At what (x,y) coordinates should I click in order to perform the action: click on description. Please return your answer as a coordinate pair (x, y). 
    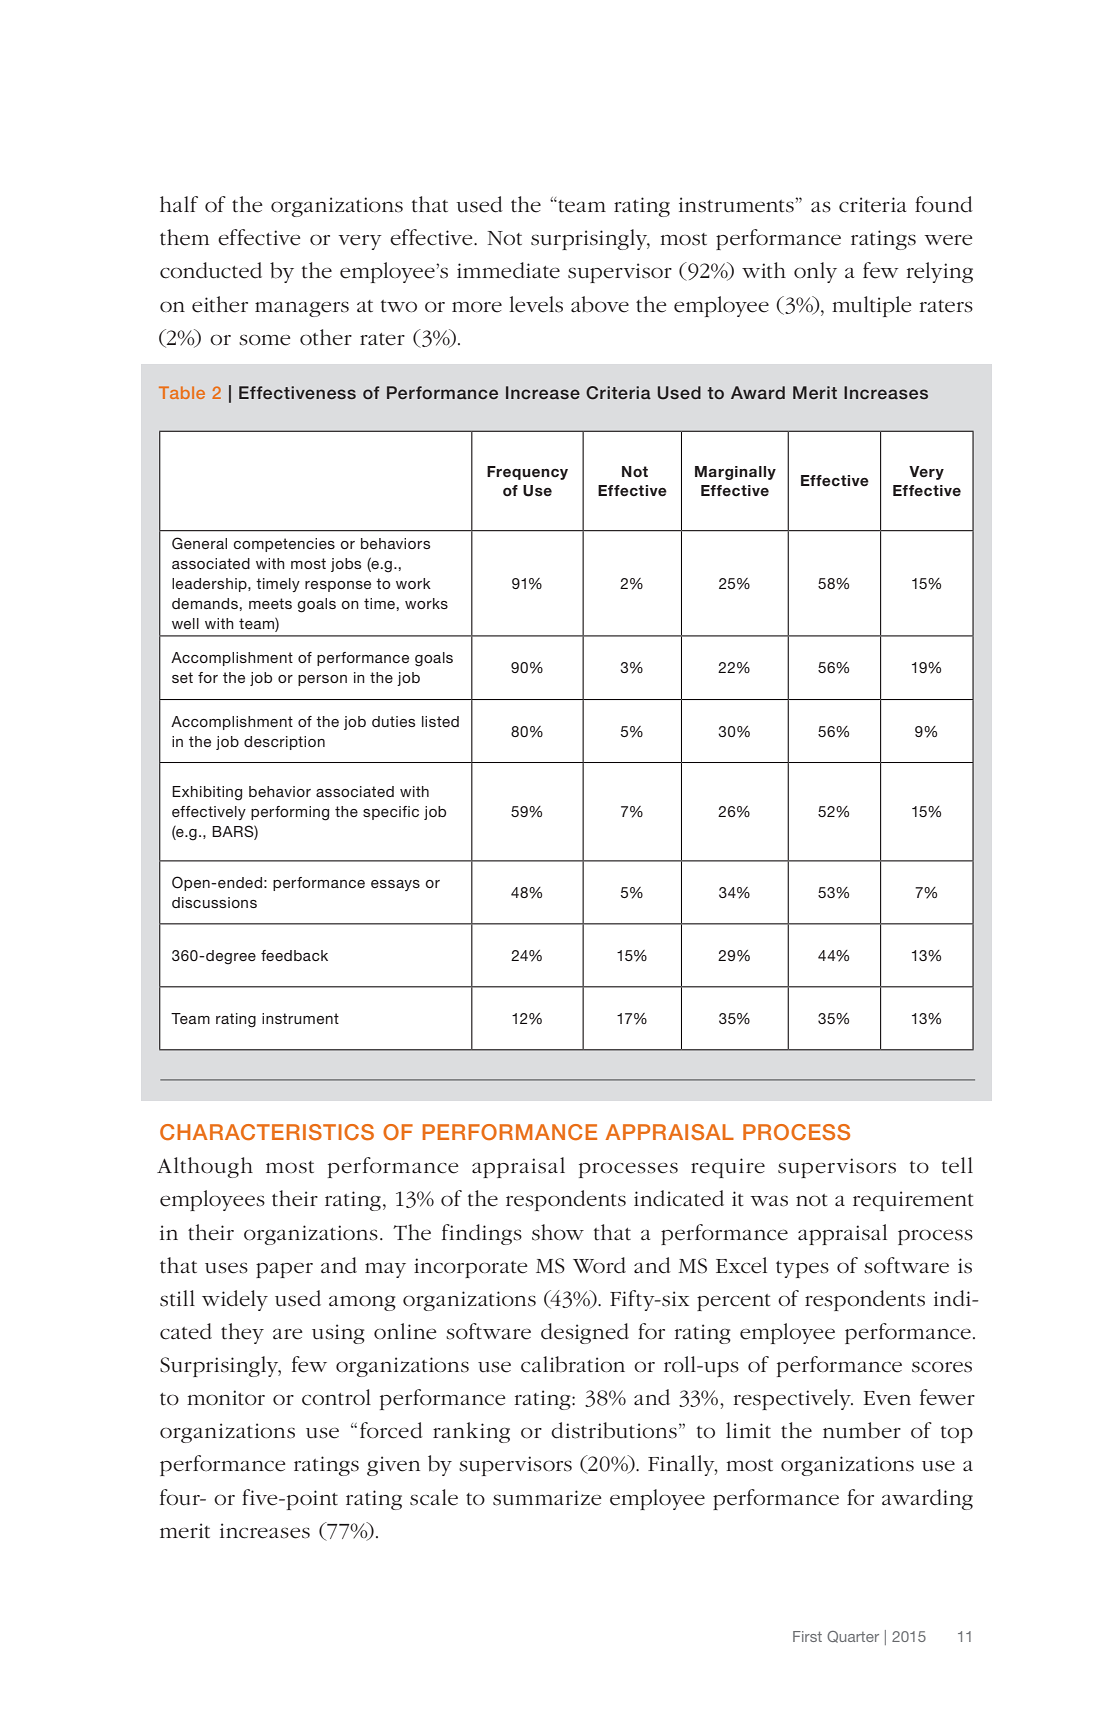
    Looking at the image, I should click on (284, 743).
